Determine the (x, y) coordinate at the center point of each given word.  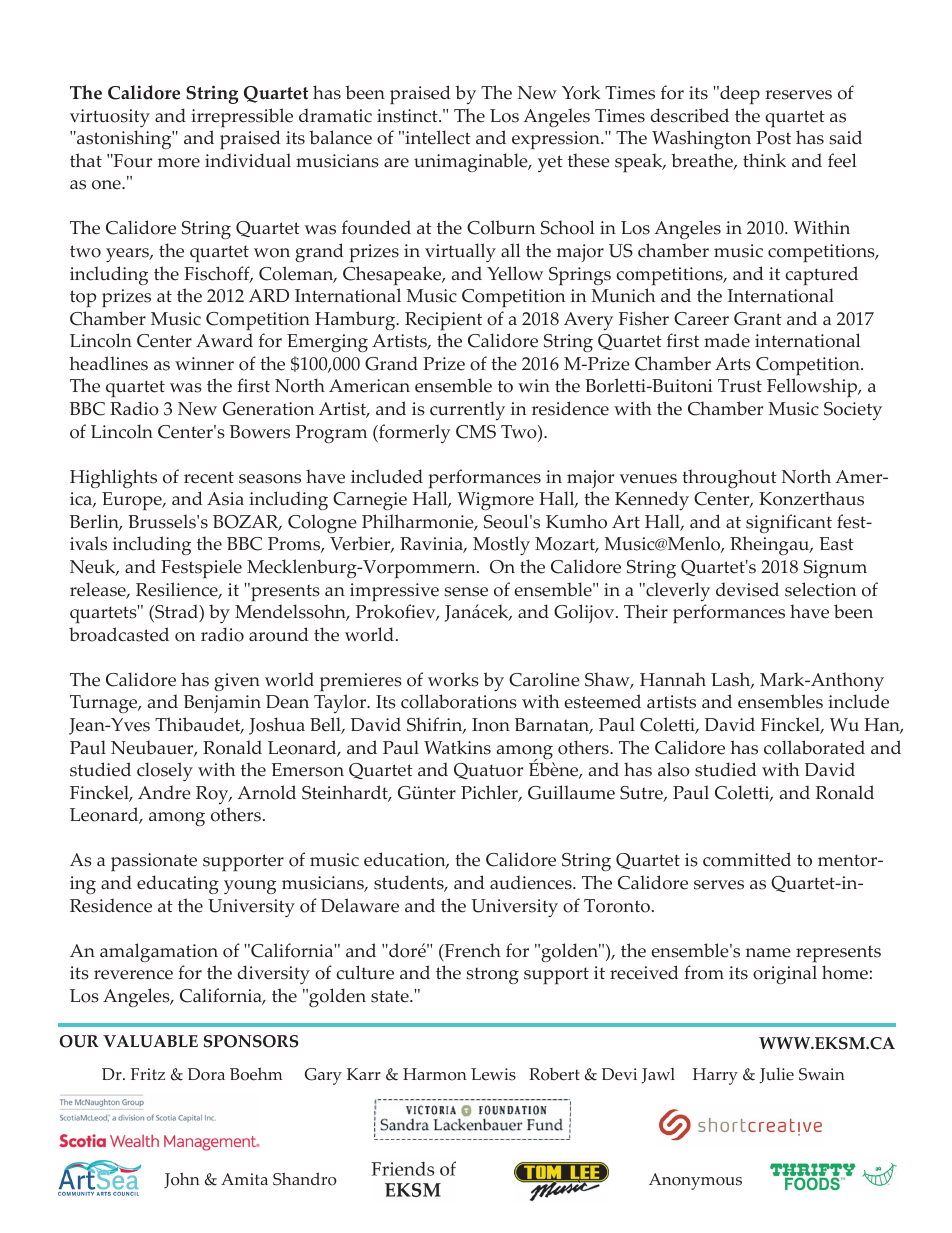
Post (773, 138)
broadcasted (119, 634)
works (453, 679)
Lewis (493, 1074)
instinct (408, 116)
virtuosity (110, 118)
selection (820, 589)
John (182, 1180)
